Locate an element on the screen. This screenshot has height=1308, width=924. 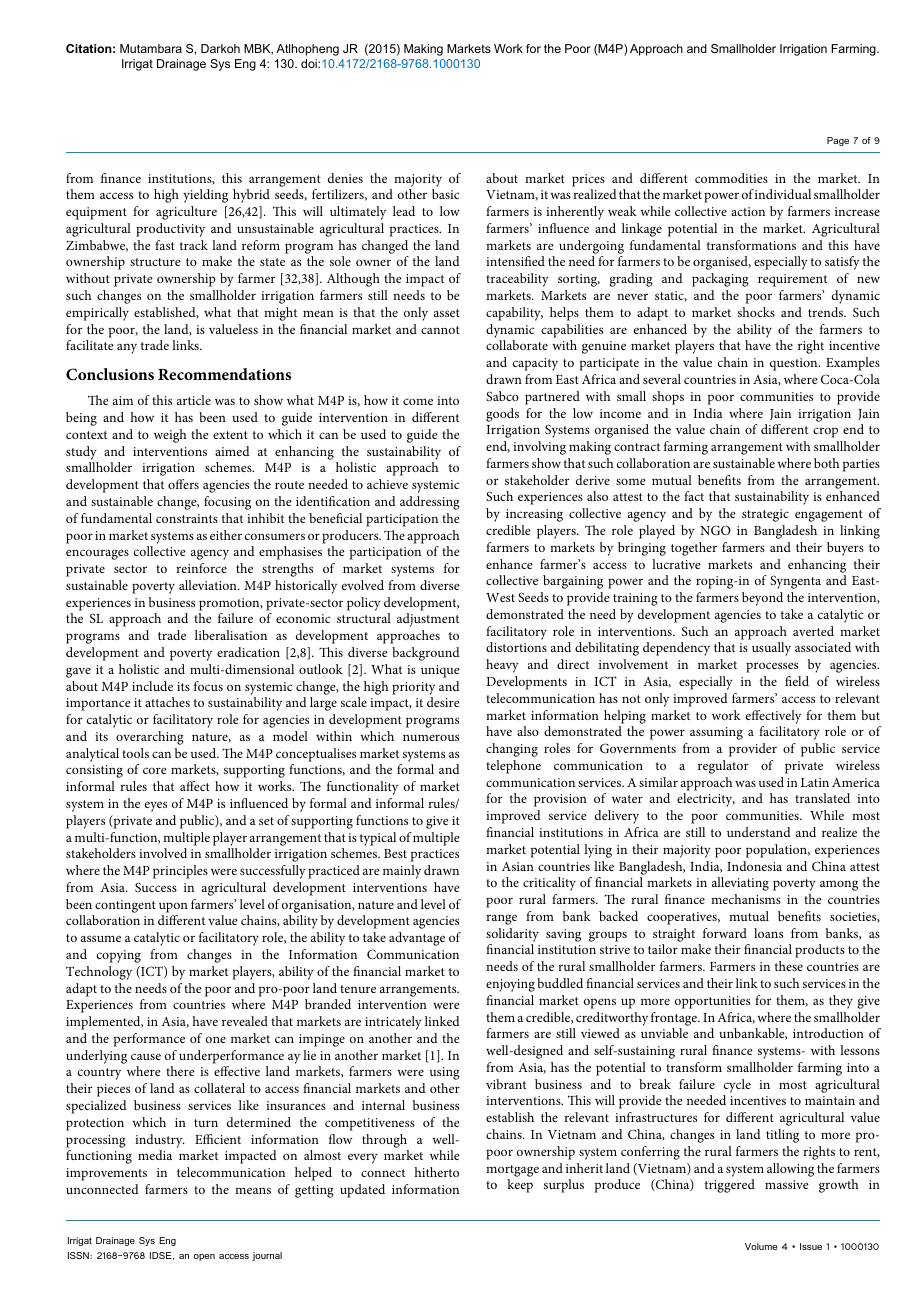
understand is located at coordinates (759, 832).
